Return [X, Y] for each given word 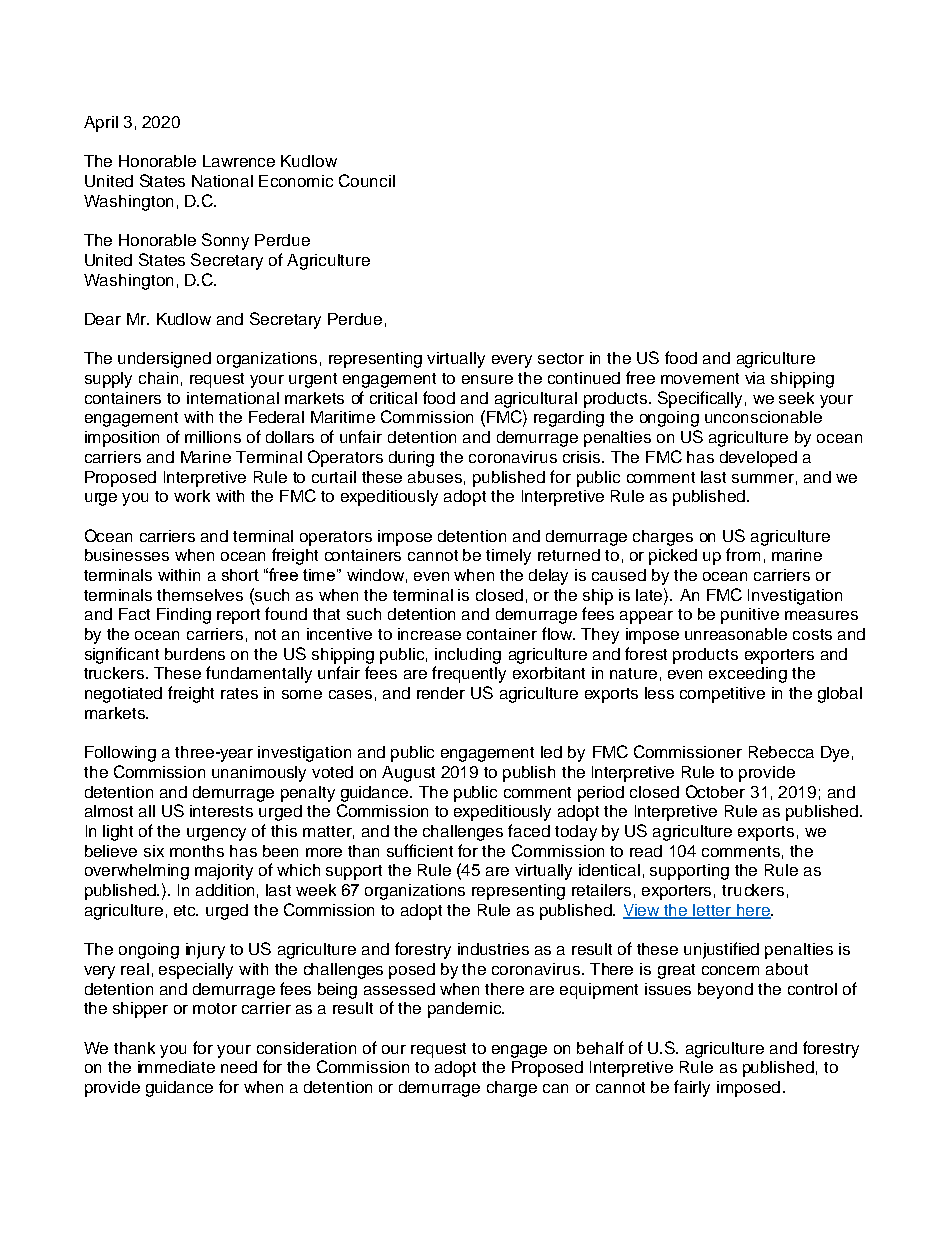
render [441, 693]
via [755, 378]
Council [367, 180]
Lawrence [239, 161]
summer [763, 478]
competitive [722, 695]
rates [239, 693]
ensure [487, 379]
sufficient [420, 850]
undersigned [164, 360]
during [411, 459]
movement [700, 378]
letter [713, 911]
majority [224, 872]
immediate [176, 1067]
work [192, 496]
